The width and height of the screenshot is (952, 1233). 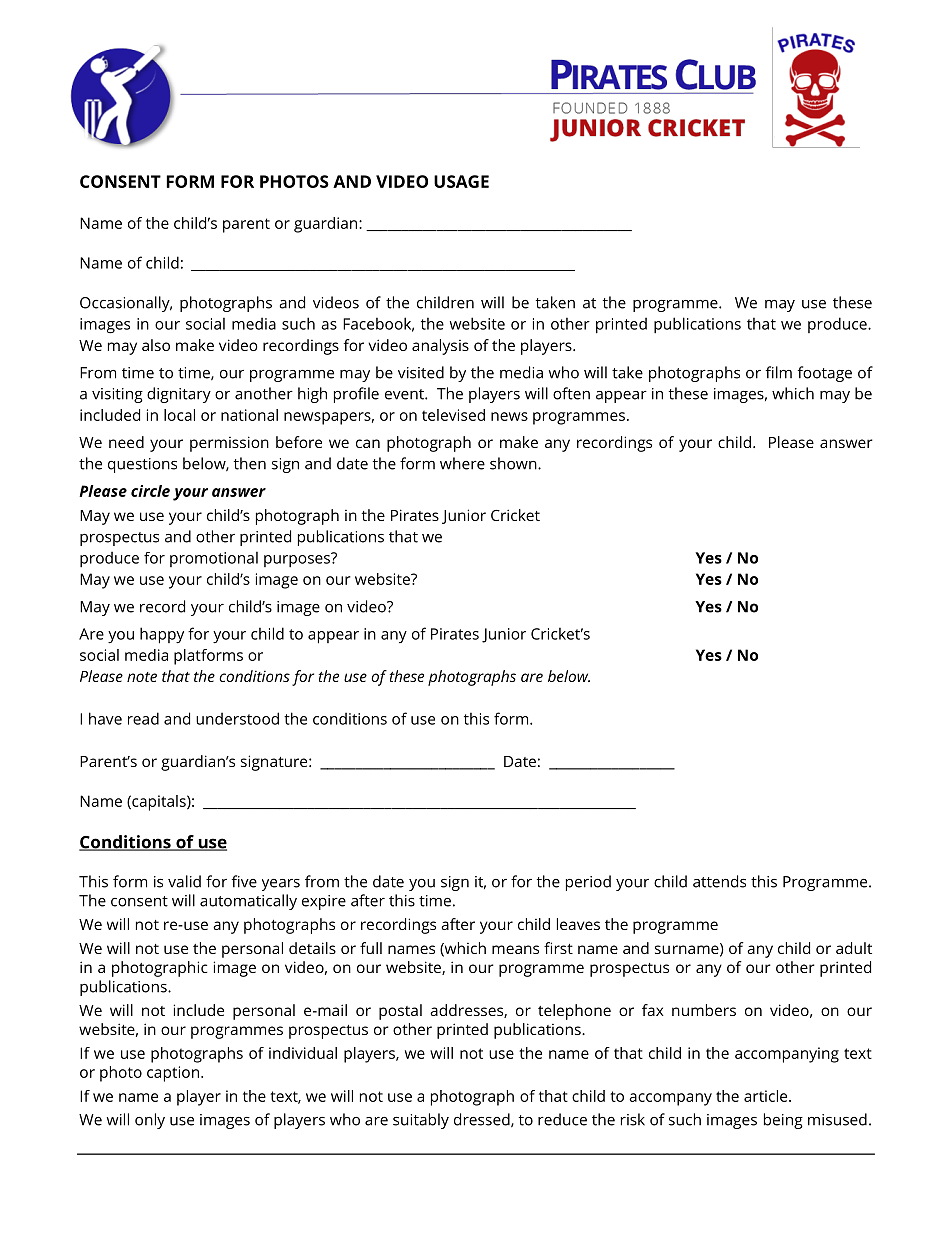 I want to click on caption, so click(x=173, y=1074).
